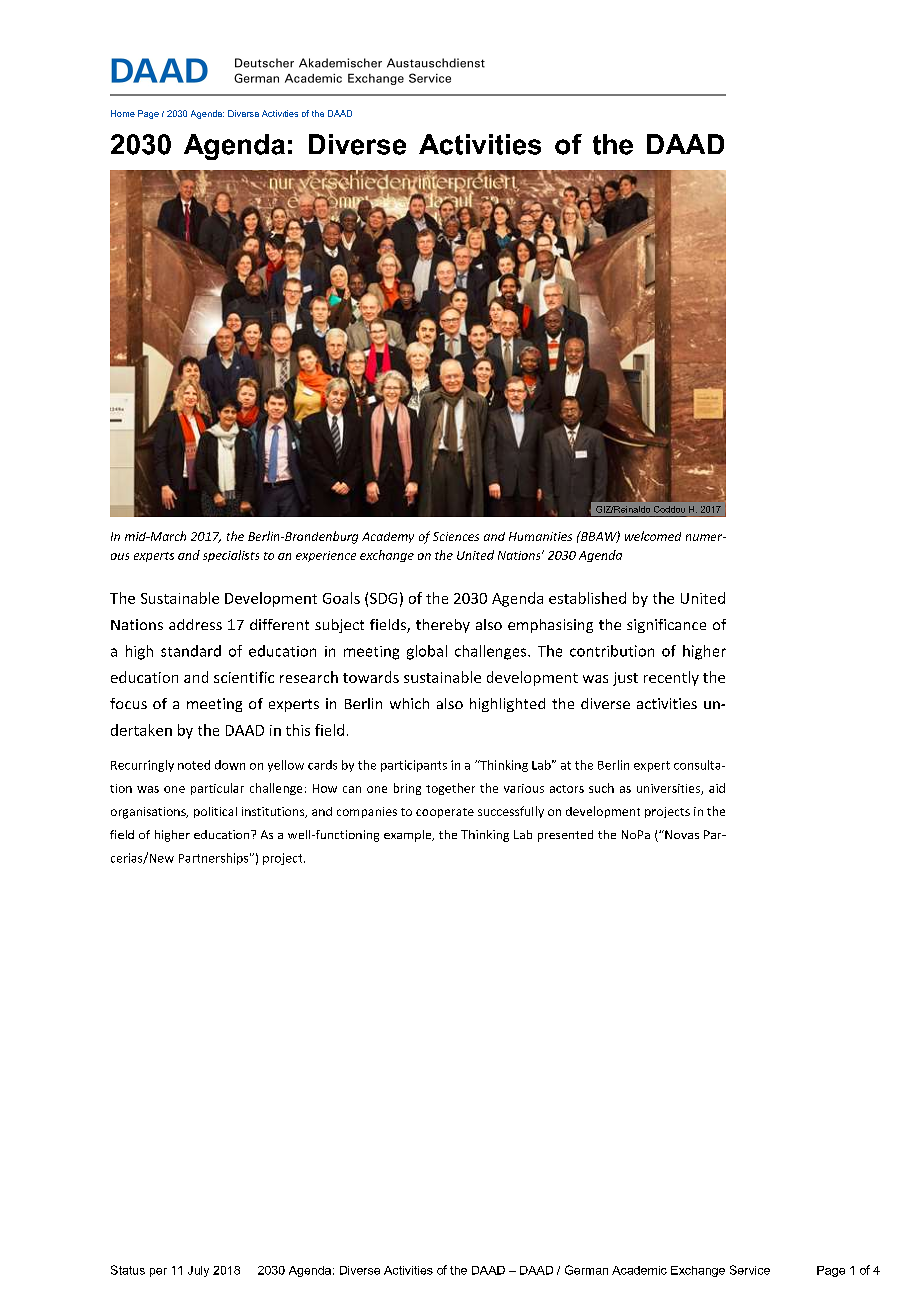 The width and height of the screenshot is (924, 1308). What do you see at coordinates (191, 651) in the screenshot?
I see `standard` at bounding box center [191, 651].
